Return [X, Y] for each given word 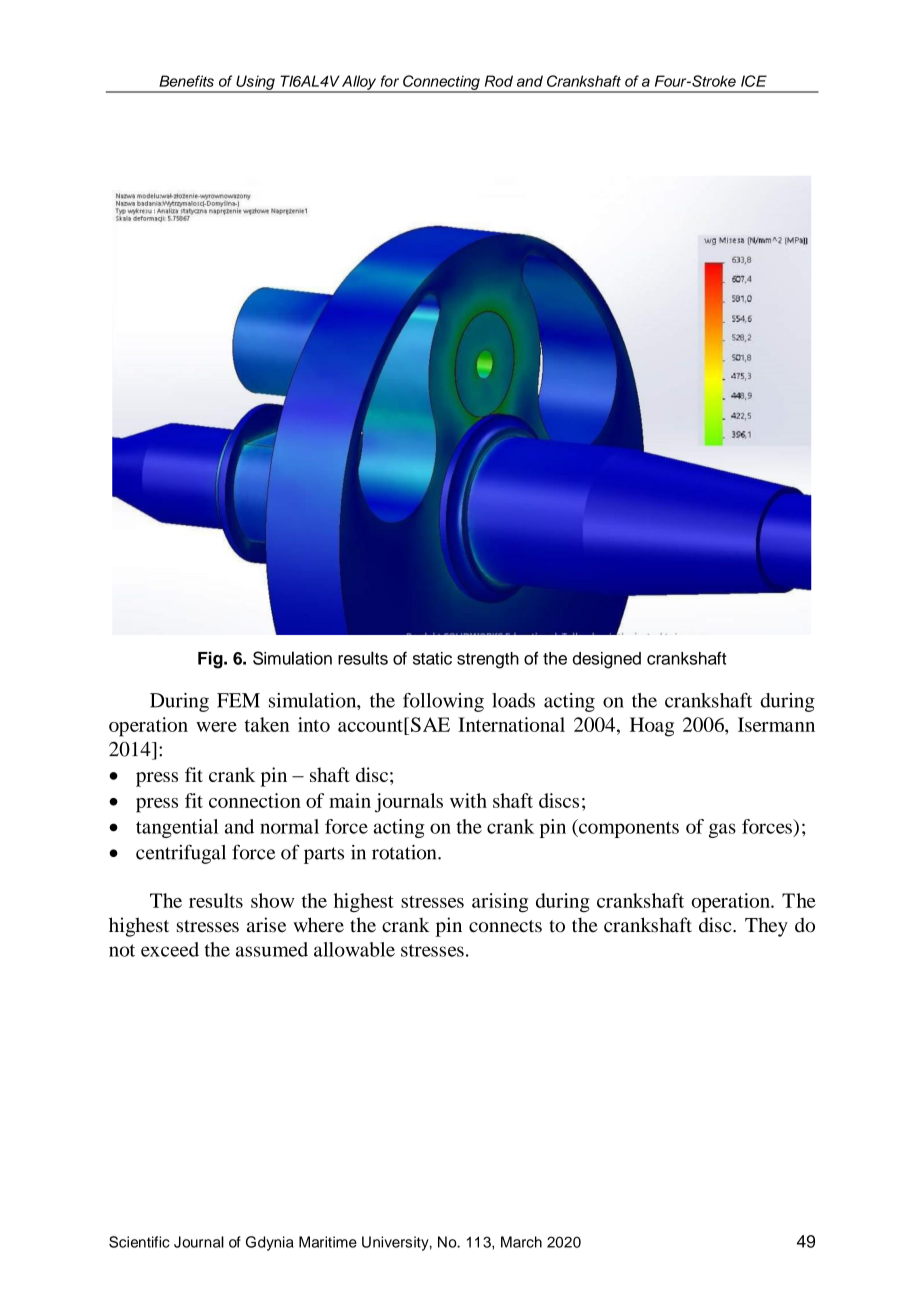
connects [505, 926]
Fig [211, 660]
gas [722, 830]
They [766, 927]
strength [488, 660]
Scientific [139, 1242]
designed [607, 660]
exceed [170, 949]
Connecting [441, 83]
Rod [499, 81]
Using [255, 83]
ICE [754, 81]
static [432, 658]
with [468, 800]
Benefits [186, 81]
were [216, 727]
